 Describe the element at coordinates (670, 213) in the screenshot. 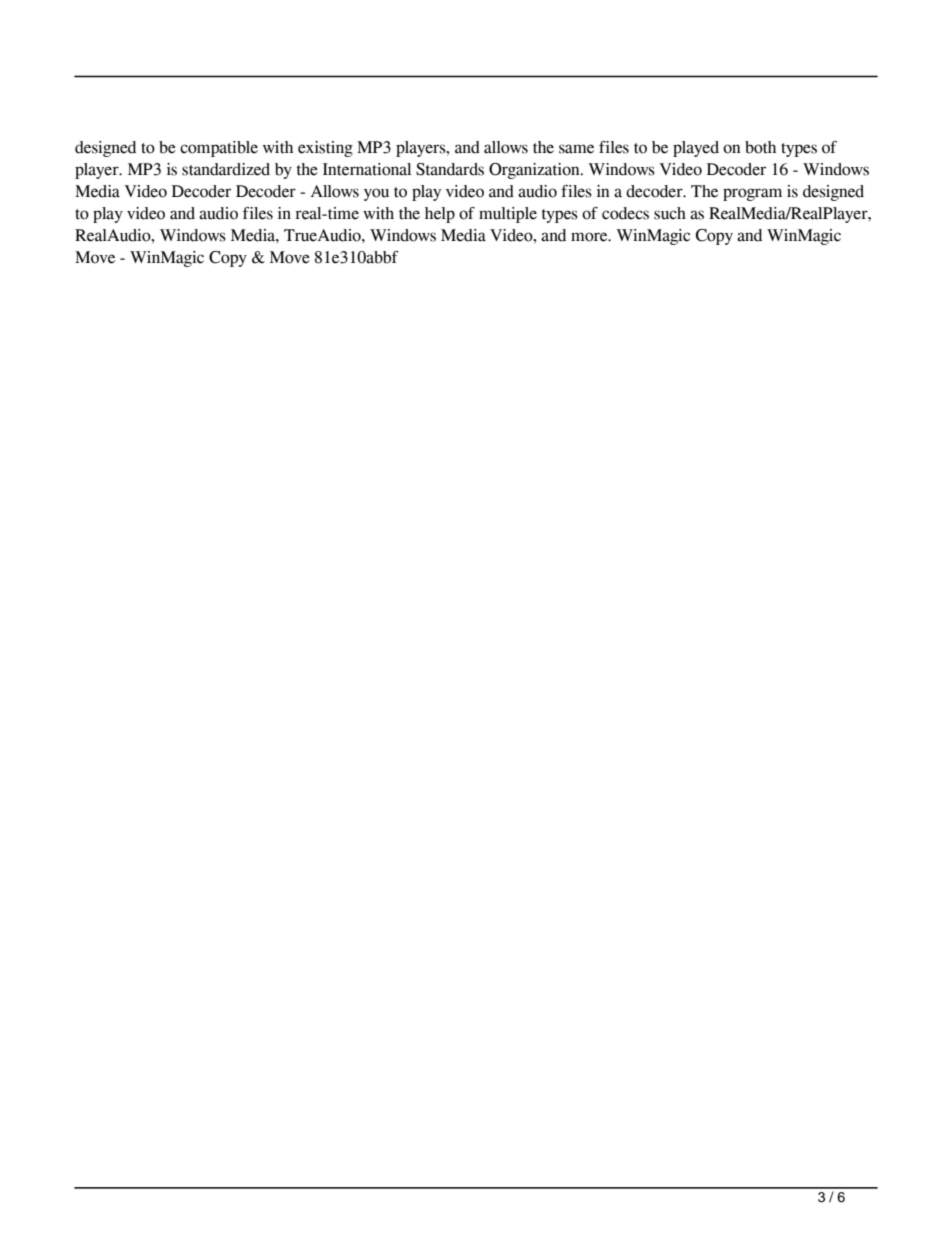

I see `such` at that location.
